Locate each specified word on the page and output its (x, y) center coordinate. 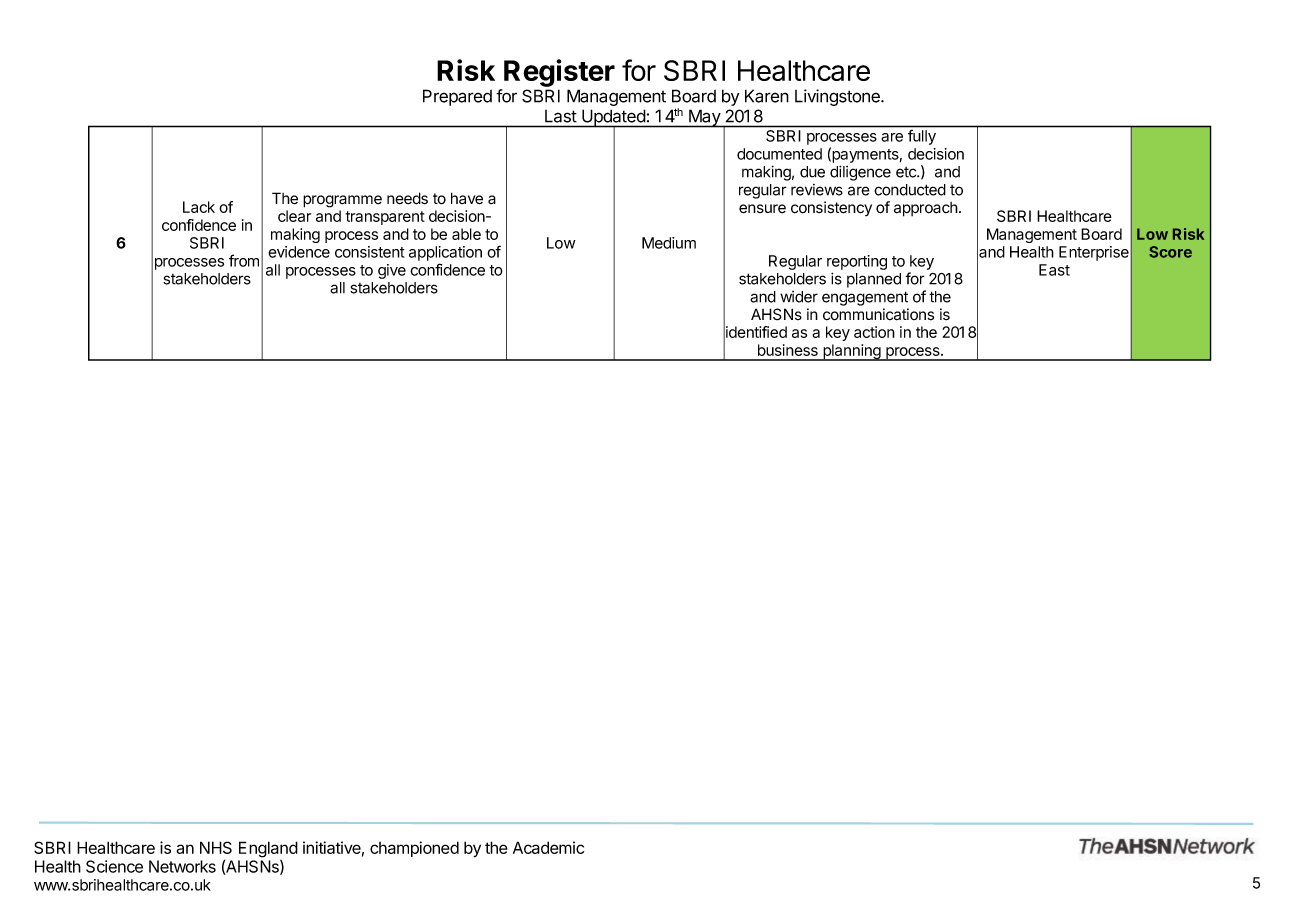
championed (414, 849)
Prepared (457, 97)
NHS (216, 847)
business (788, 350)
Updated (613, 118)
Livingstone (838, 97)
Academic (548, 847)
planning (852, 352)
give (392, 271)
